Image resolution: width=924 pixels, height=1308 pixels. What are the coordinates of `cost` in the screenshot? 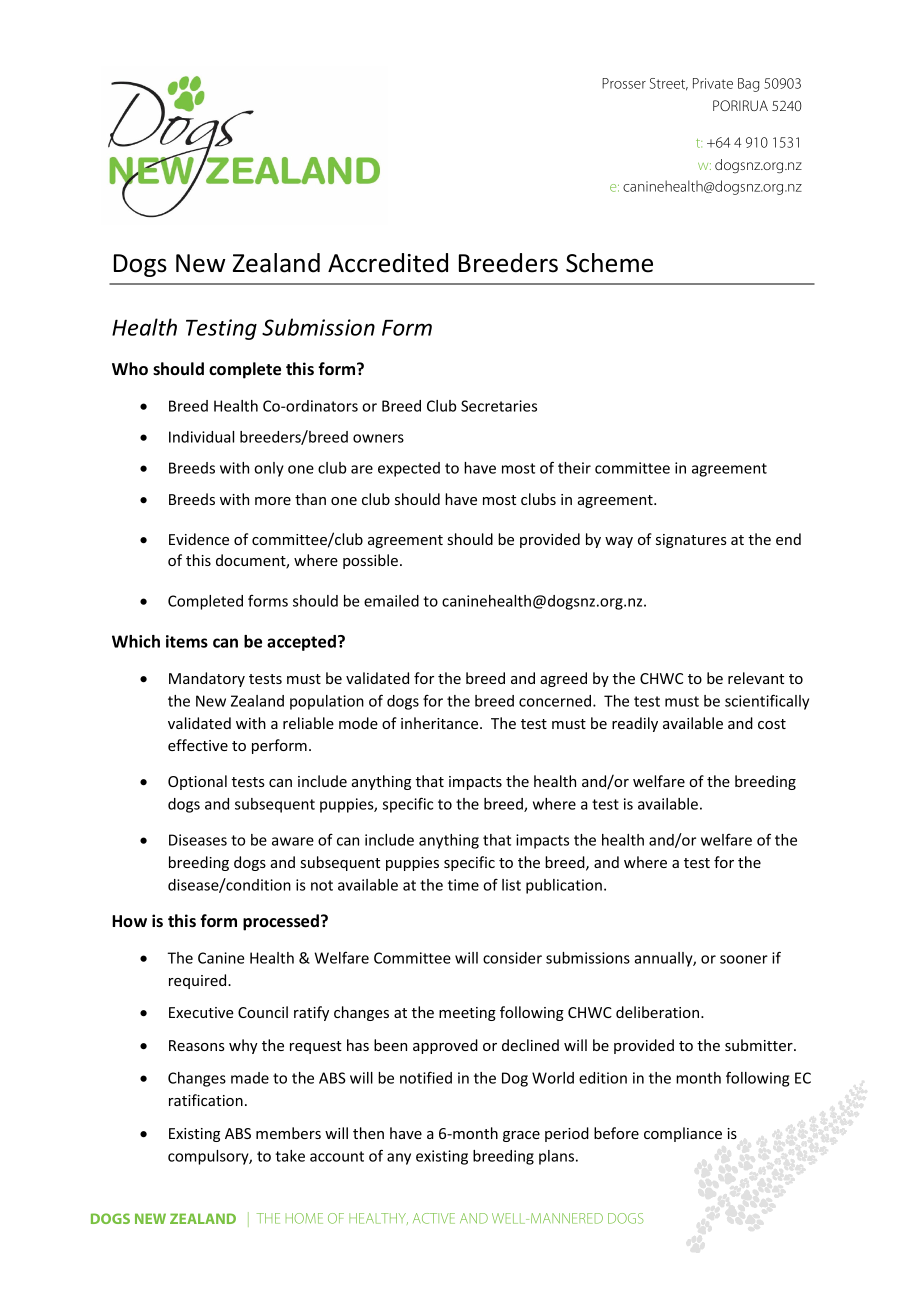 It's located at (772, 724).
